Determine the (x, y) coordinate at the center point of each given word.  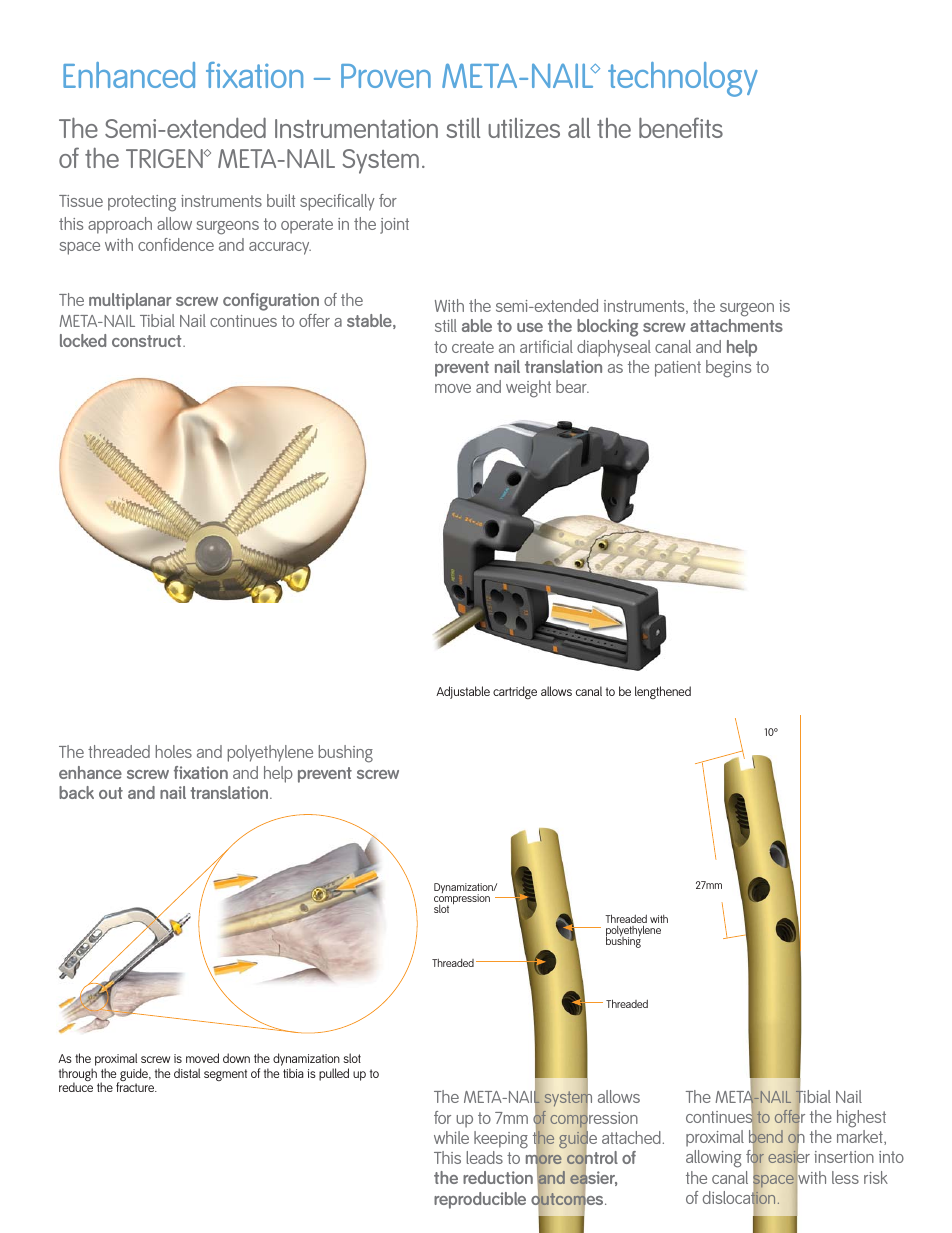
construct (148, 341)
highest (861, 1119)
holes (173, 751)
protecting (142, 203)
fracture (136, 1087)
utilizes (524, 128)
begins (728, 369)
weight (528, 389)
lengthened (663, 692)
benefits (681, 127)
